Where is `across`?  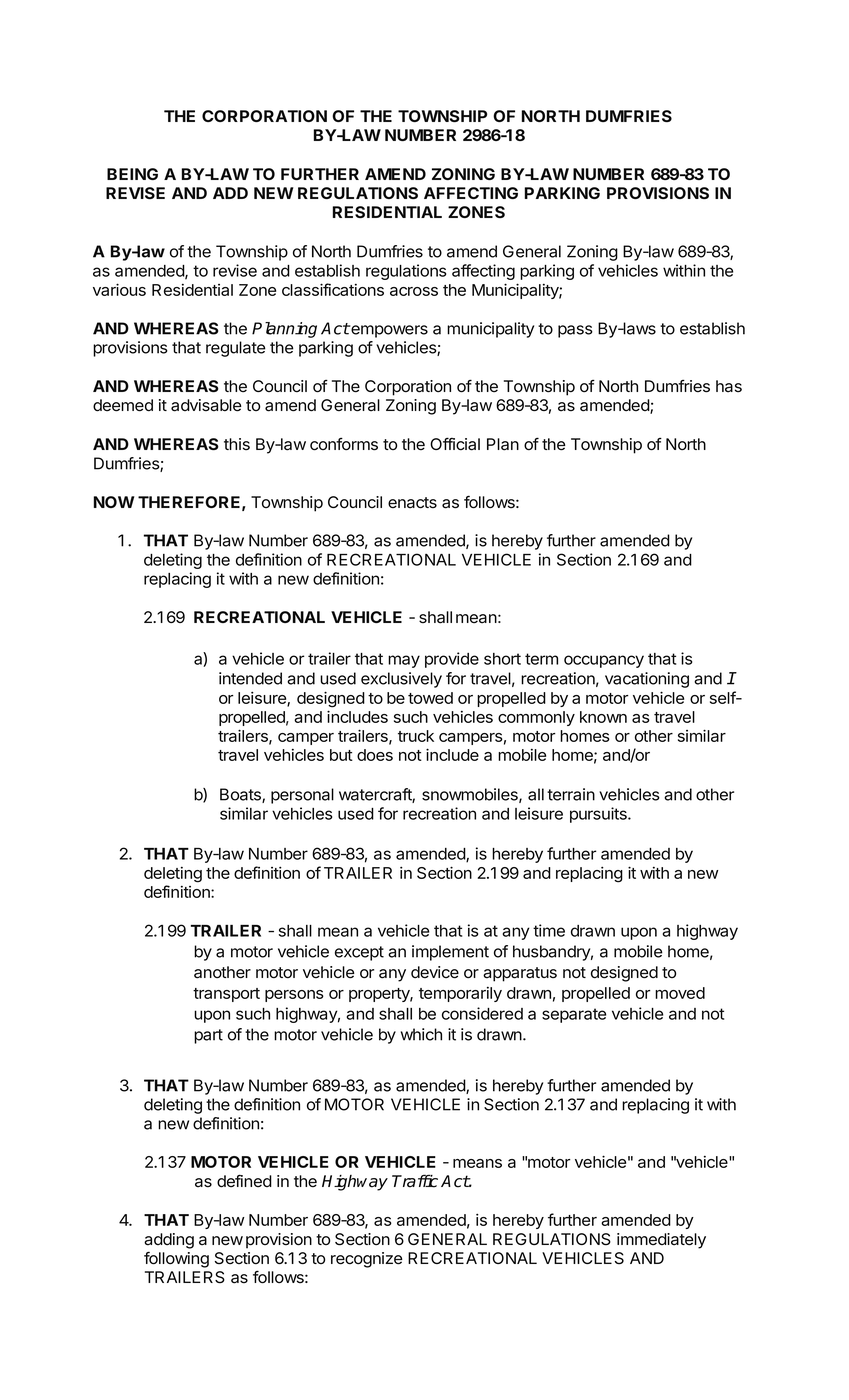 across is located at coordinates (414, 291).
